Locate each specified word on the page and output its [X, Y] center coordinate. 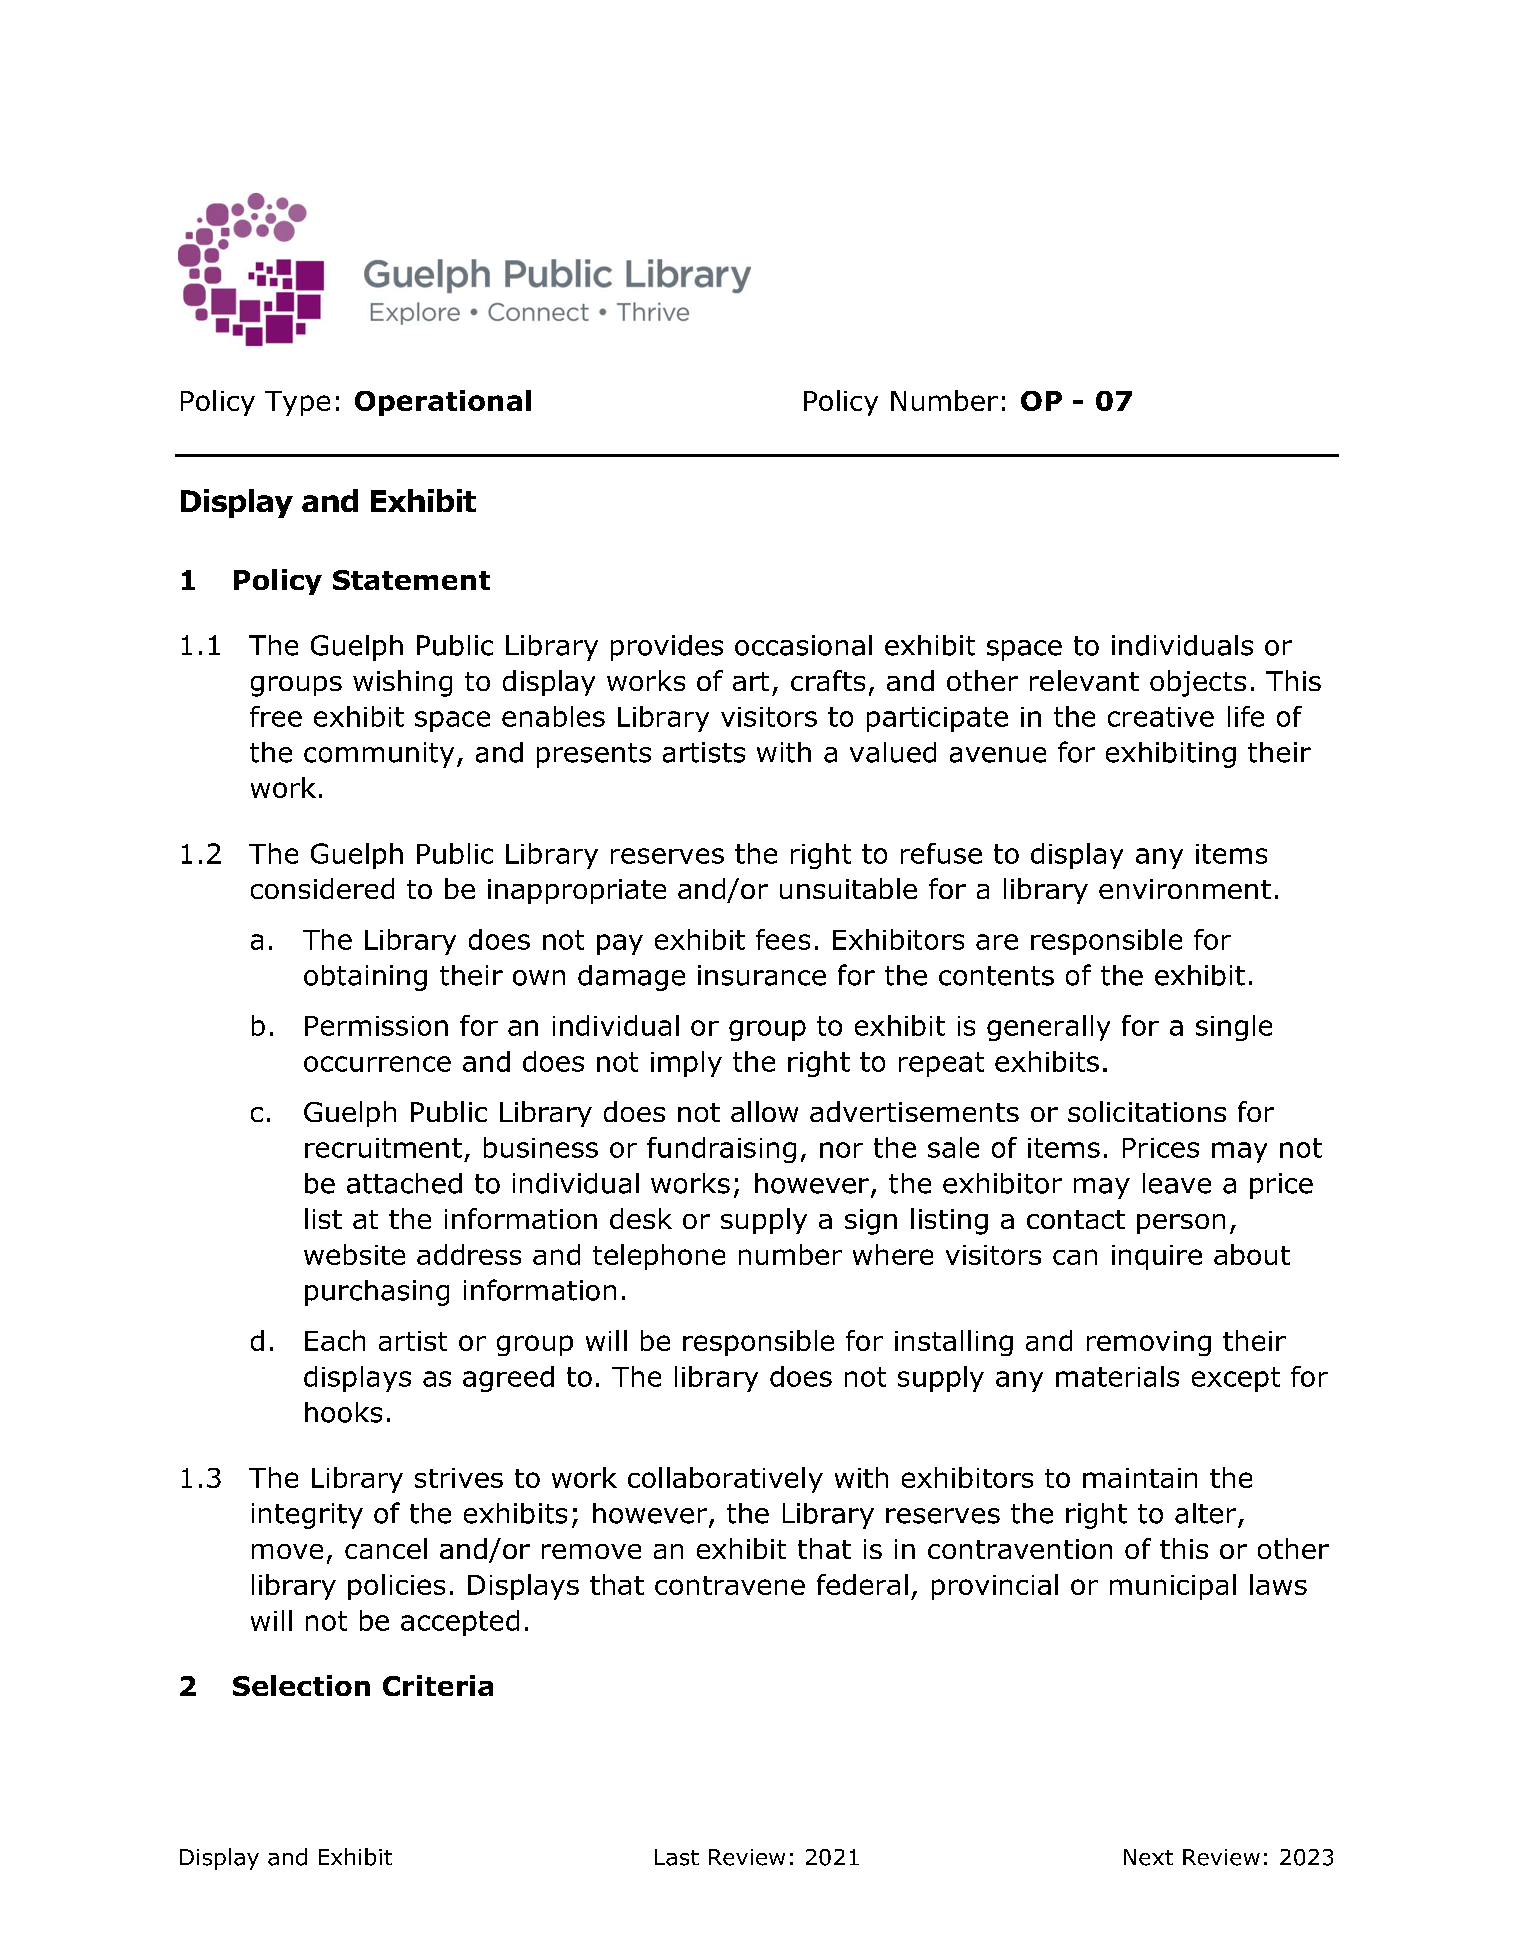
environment [1185, 889]
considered [322, 888]
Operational [443, 403]
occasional [803, 645]
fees [783, 939]
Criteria [438, 1685]
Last [677, 1857]
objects [1198, 683]
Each [335, 1340]
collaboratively [725, 1480]
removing [1149, 1343]
